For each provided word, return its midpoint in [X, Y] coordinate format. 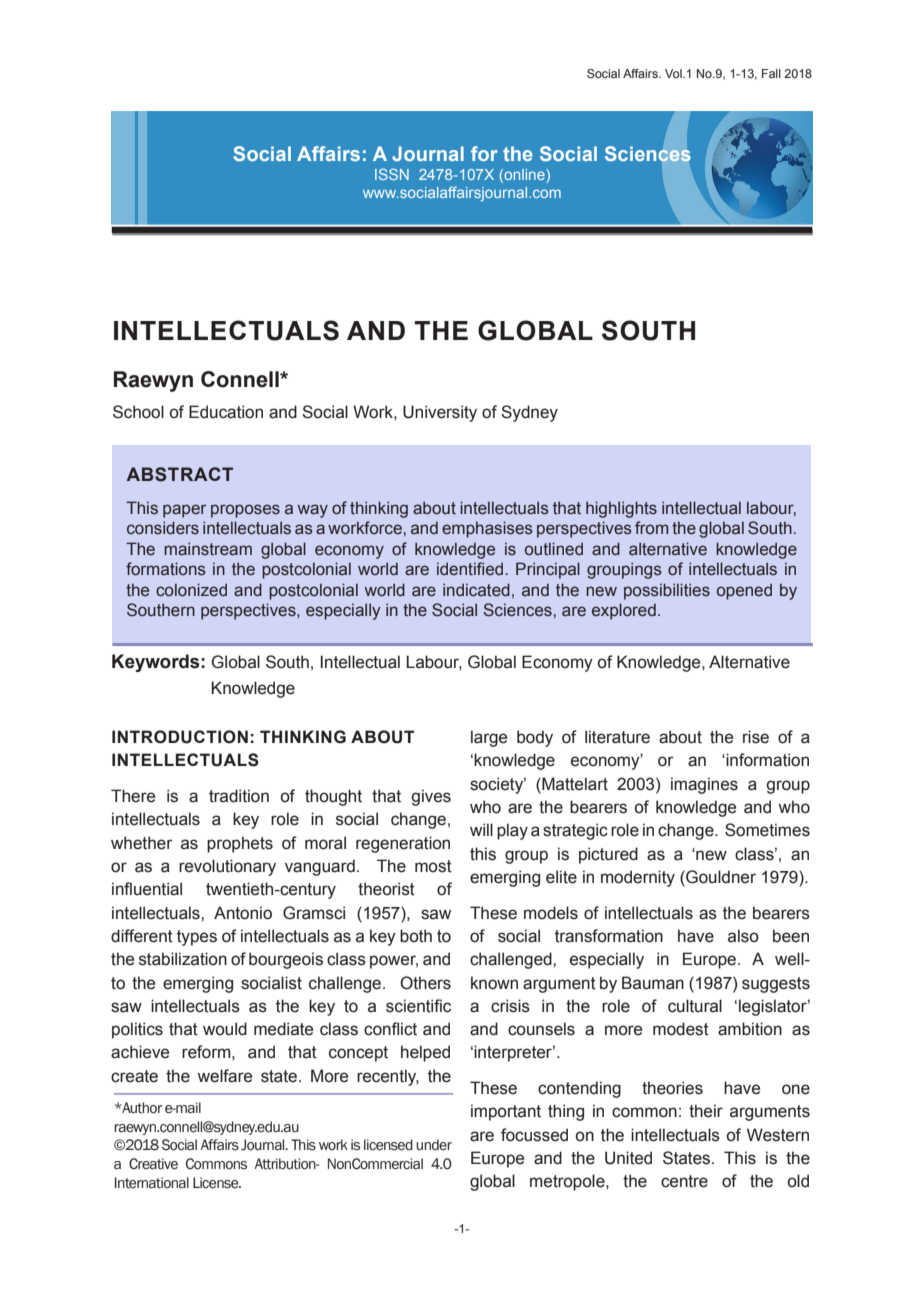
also [743, 936]
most [433, 866]
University [440, 413]
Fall [771, 73]
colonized [191, 590]
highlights [621, 509]
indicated [476, 590]
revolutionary [227, 867]
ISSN [392, 174]
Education [226, 412]
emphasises [487, 529]
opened [744, 591]
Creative [153, 1164]
